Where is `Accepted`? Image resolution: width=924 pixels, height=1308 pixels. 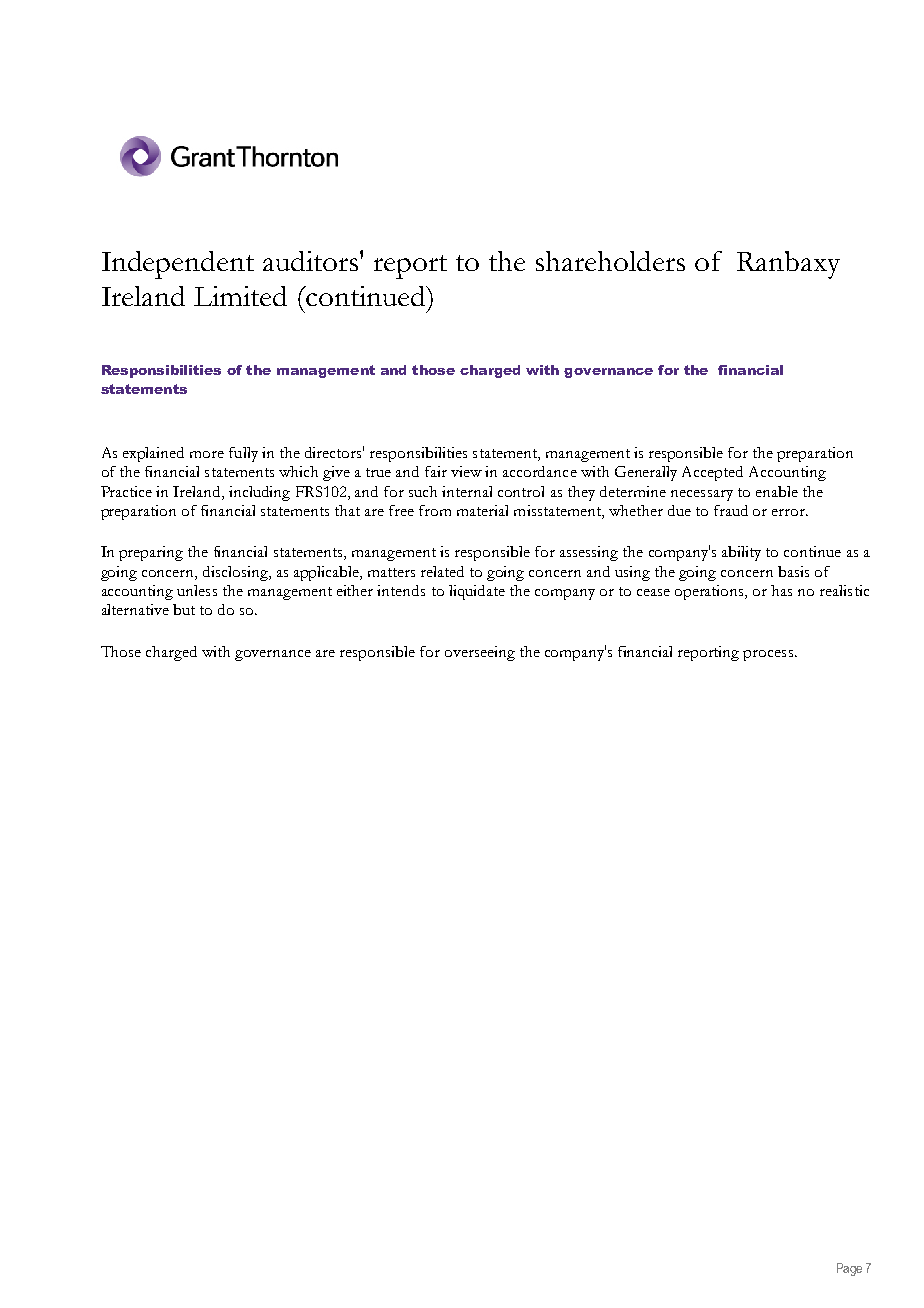
Accepted is located at coordinates (712, 473).
